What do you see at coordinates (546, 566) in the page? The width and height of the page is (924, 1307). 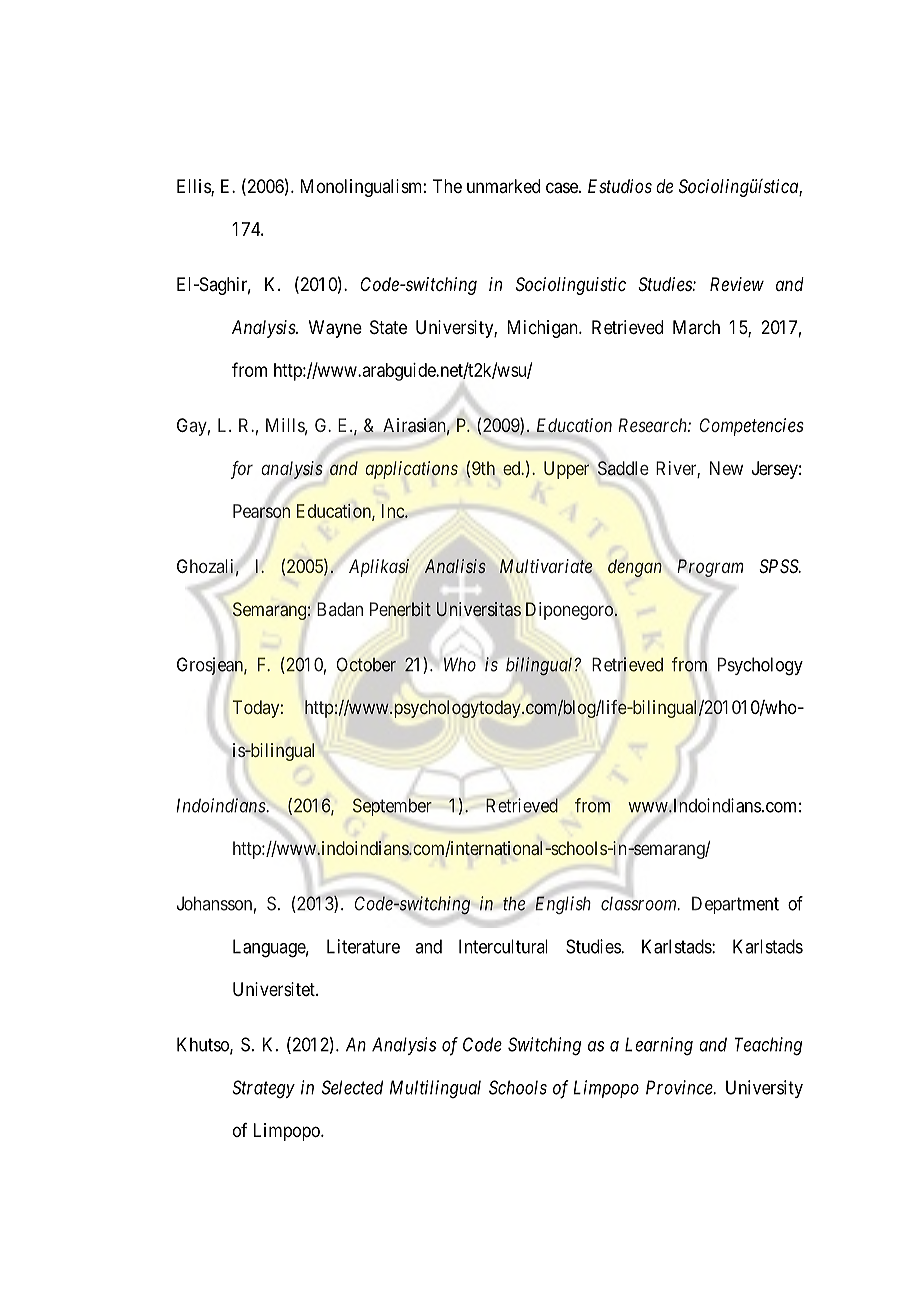 I see `Multivariate` at bounding box center [546, 566].
